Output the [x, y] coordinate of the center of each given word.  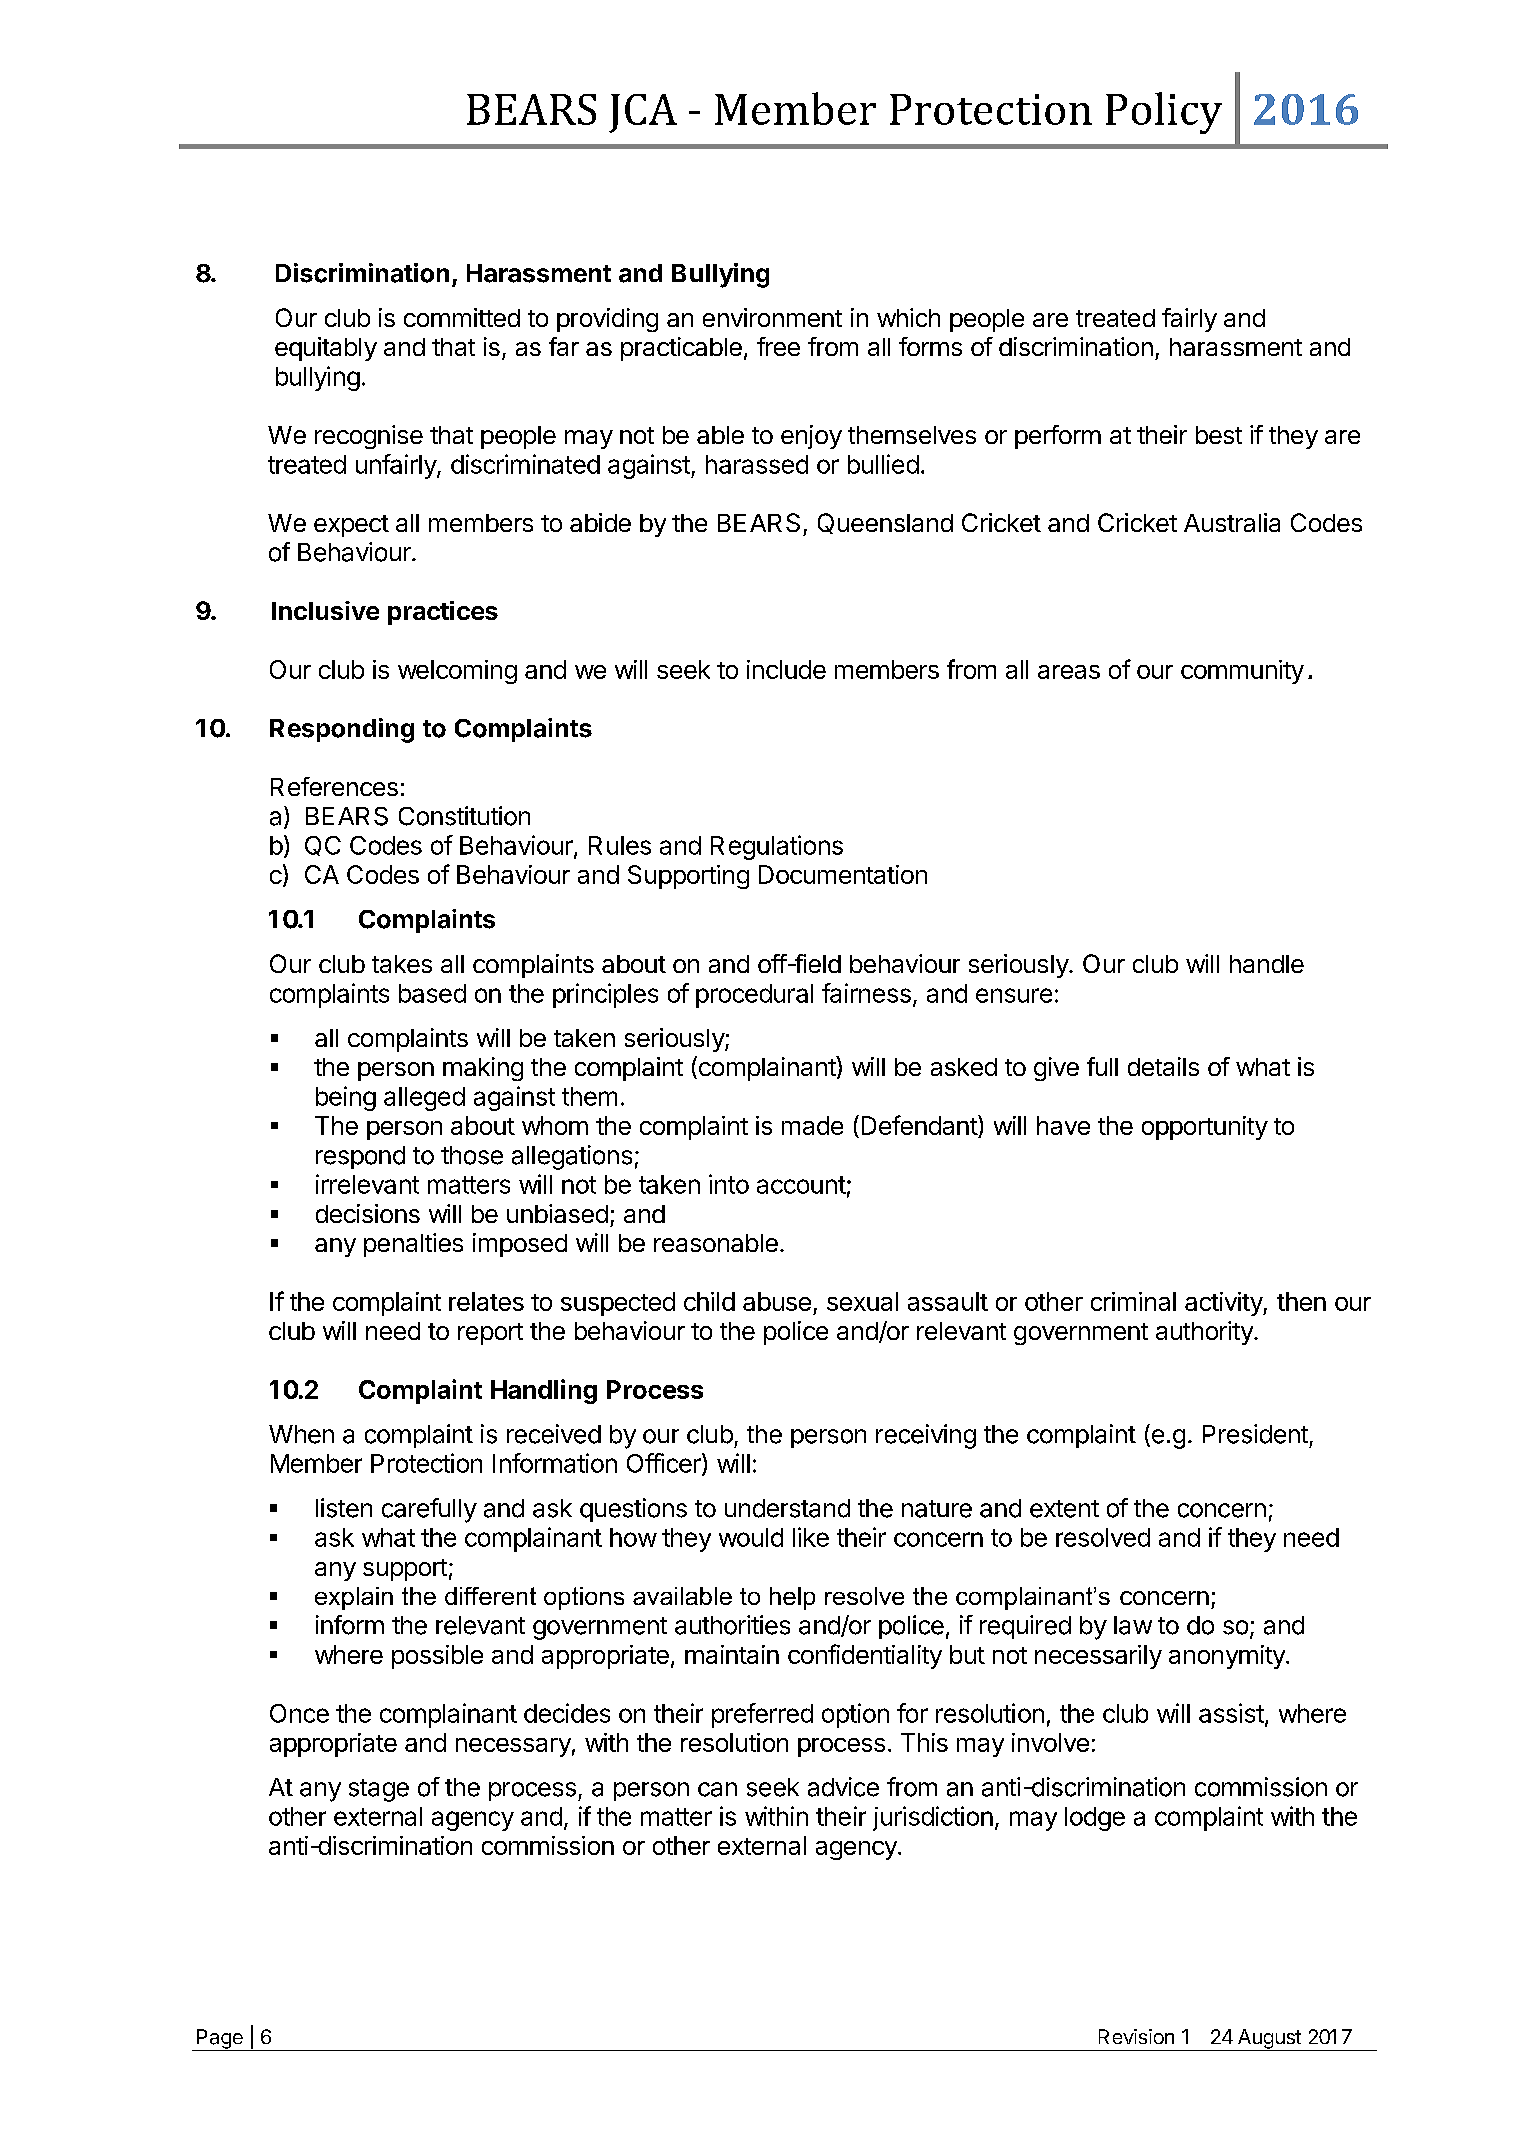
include [786, 669]
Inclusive [325, 610]
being [346, 1098]
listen [344, 1508]
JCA [643, 113]
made [812, 1125]
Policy [1164, 113]
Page [220, 2040]
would [751, 1537]
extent [1064, 1509]
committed [462, 317]
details [1163, 1066]
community [1242, 672]
